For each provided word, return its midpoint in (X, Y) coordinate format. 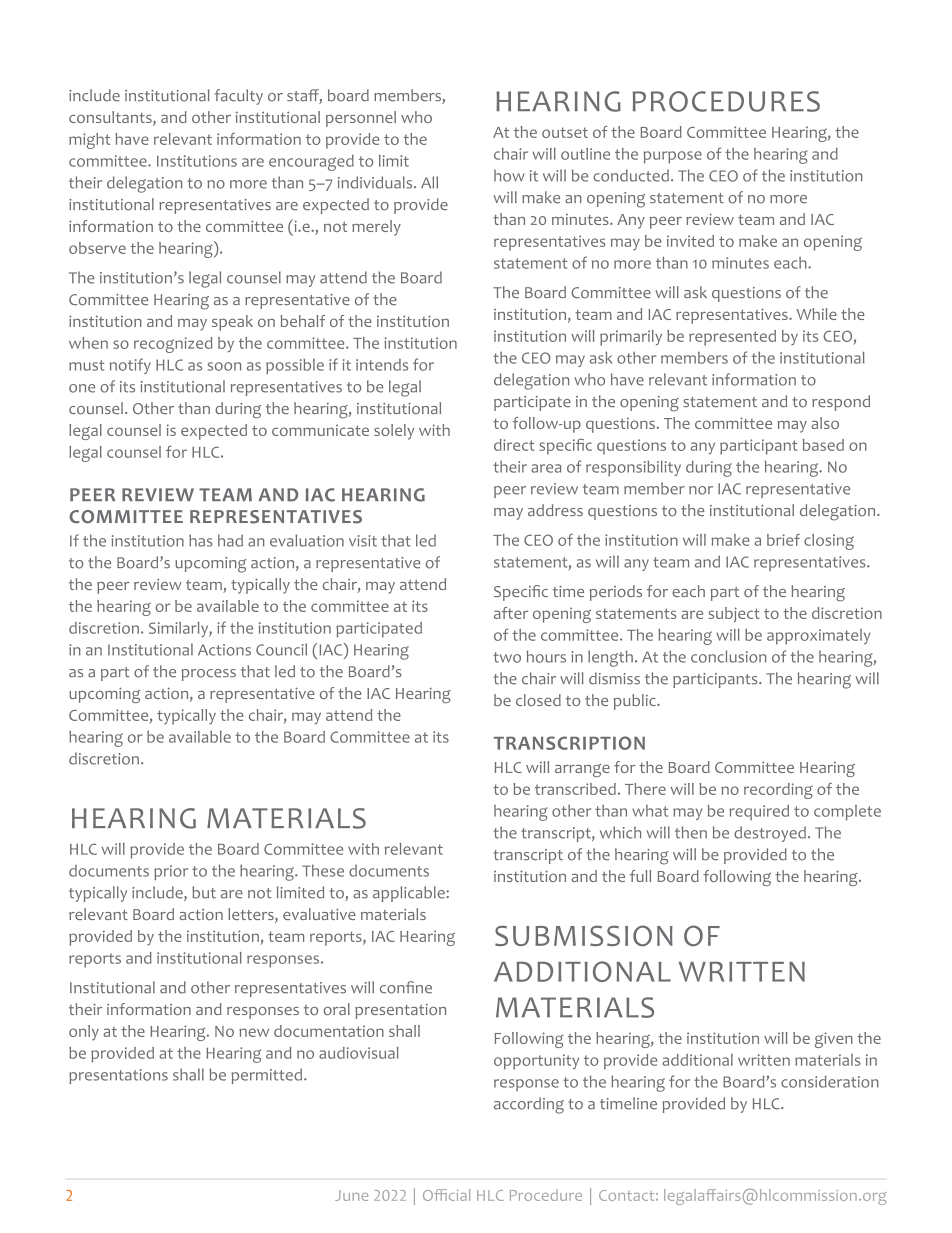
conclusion (728, 656)
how (509, 175)
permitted (266, 1076)
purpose (673, 157)
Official (446, 1195)
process (209, 675)
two (507, 657)
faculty (238, 97)
